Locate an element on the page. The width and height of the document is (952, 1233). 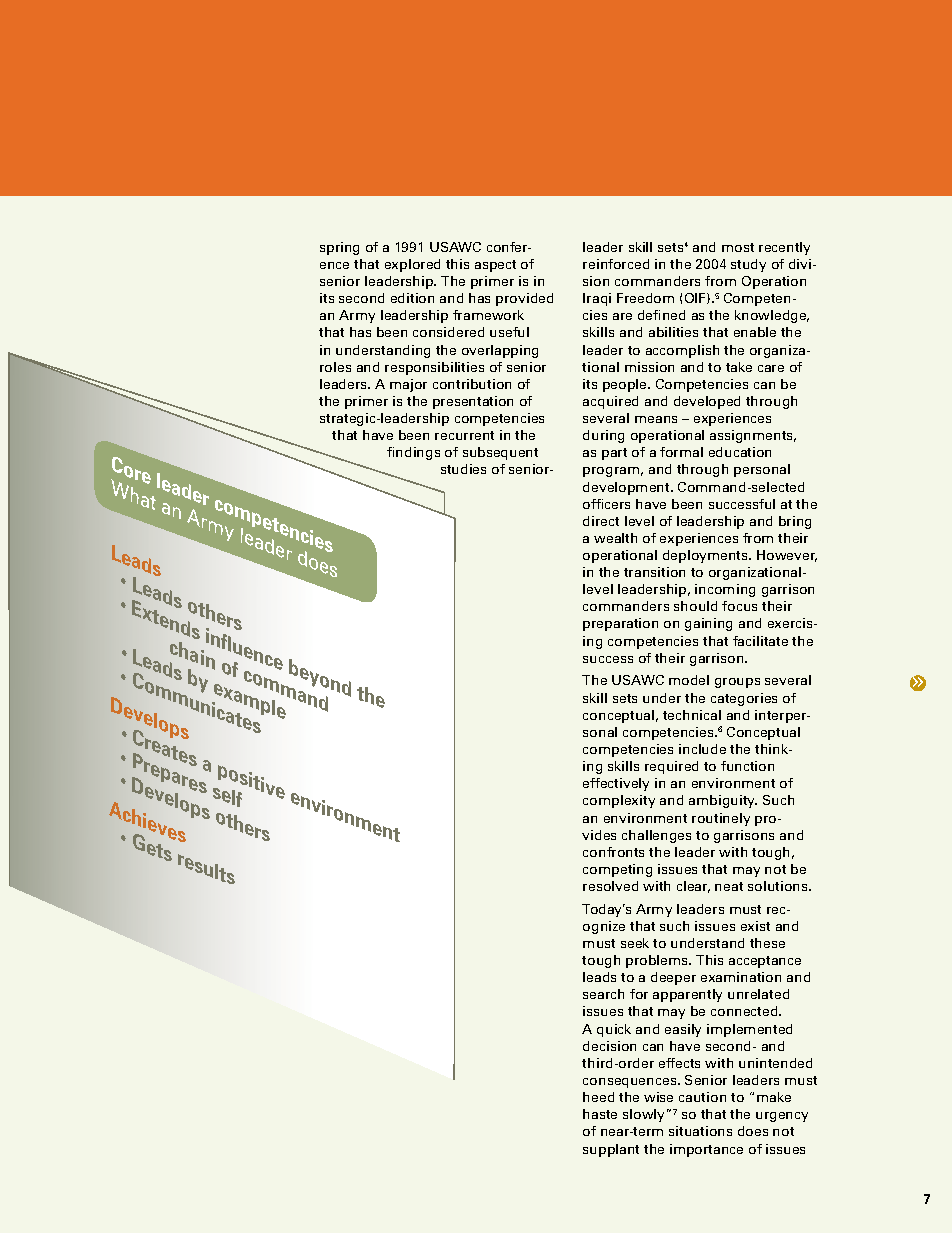
chain is located at coordinates (191, 656).
